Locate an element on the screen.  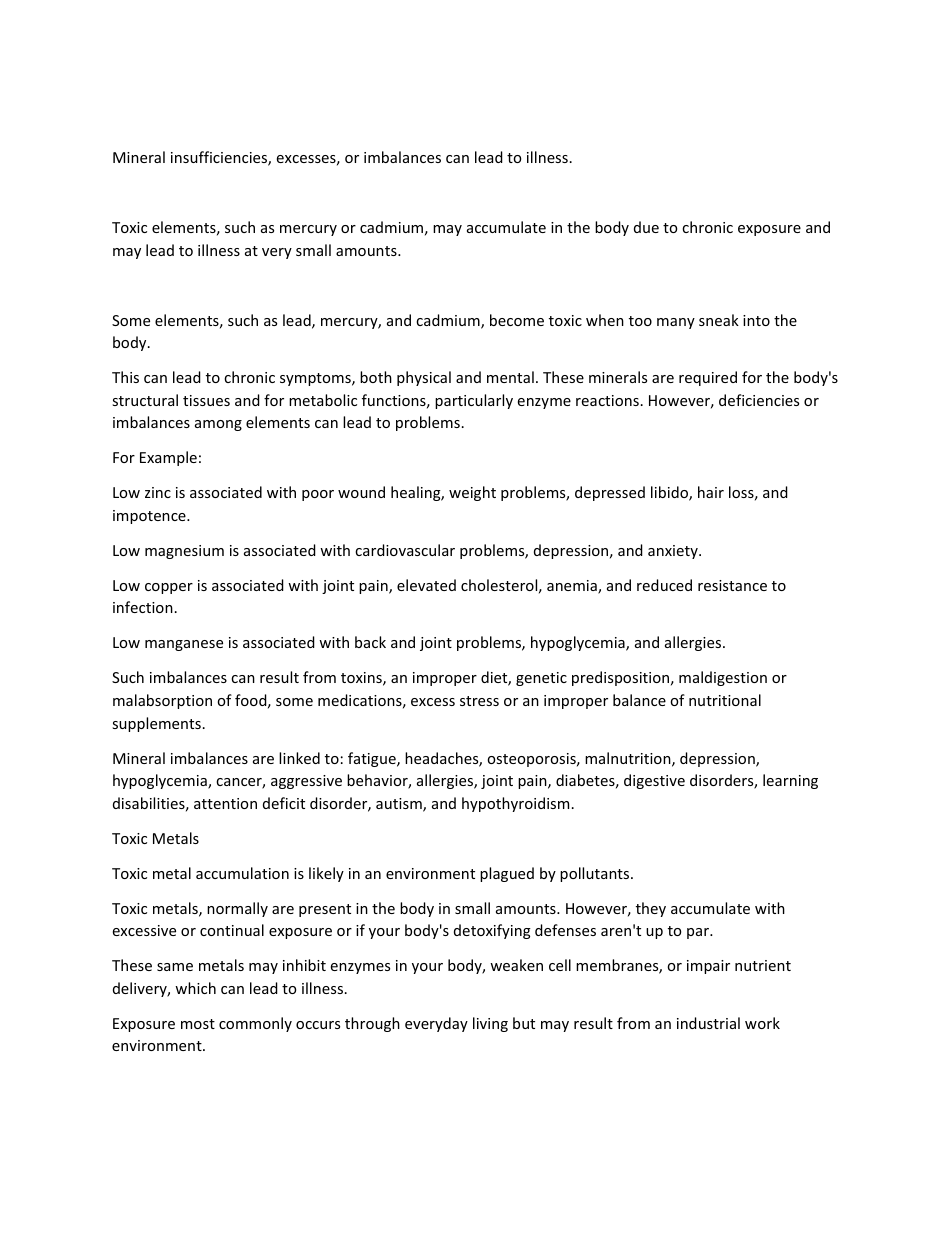
living is located at coordinates (490, 1024).
